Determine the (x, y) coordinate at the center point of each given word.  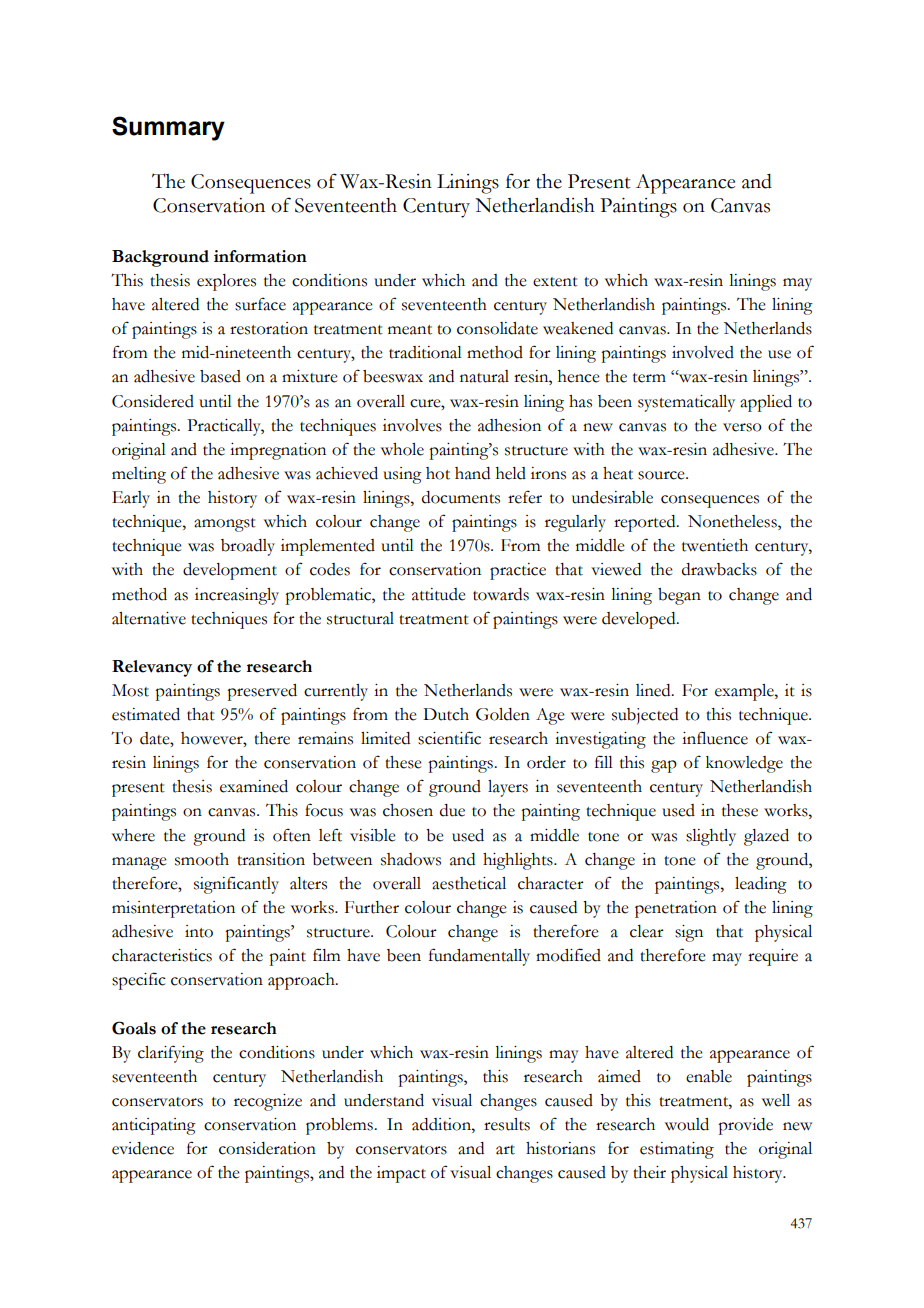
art (505, 1150)
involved (703, 352)
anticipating (154, 1126)
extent (555, 282)
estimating (677, 1150)
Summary (168, 128)
